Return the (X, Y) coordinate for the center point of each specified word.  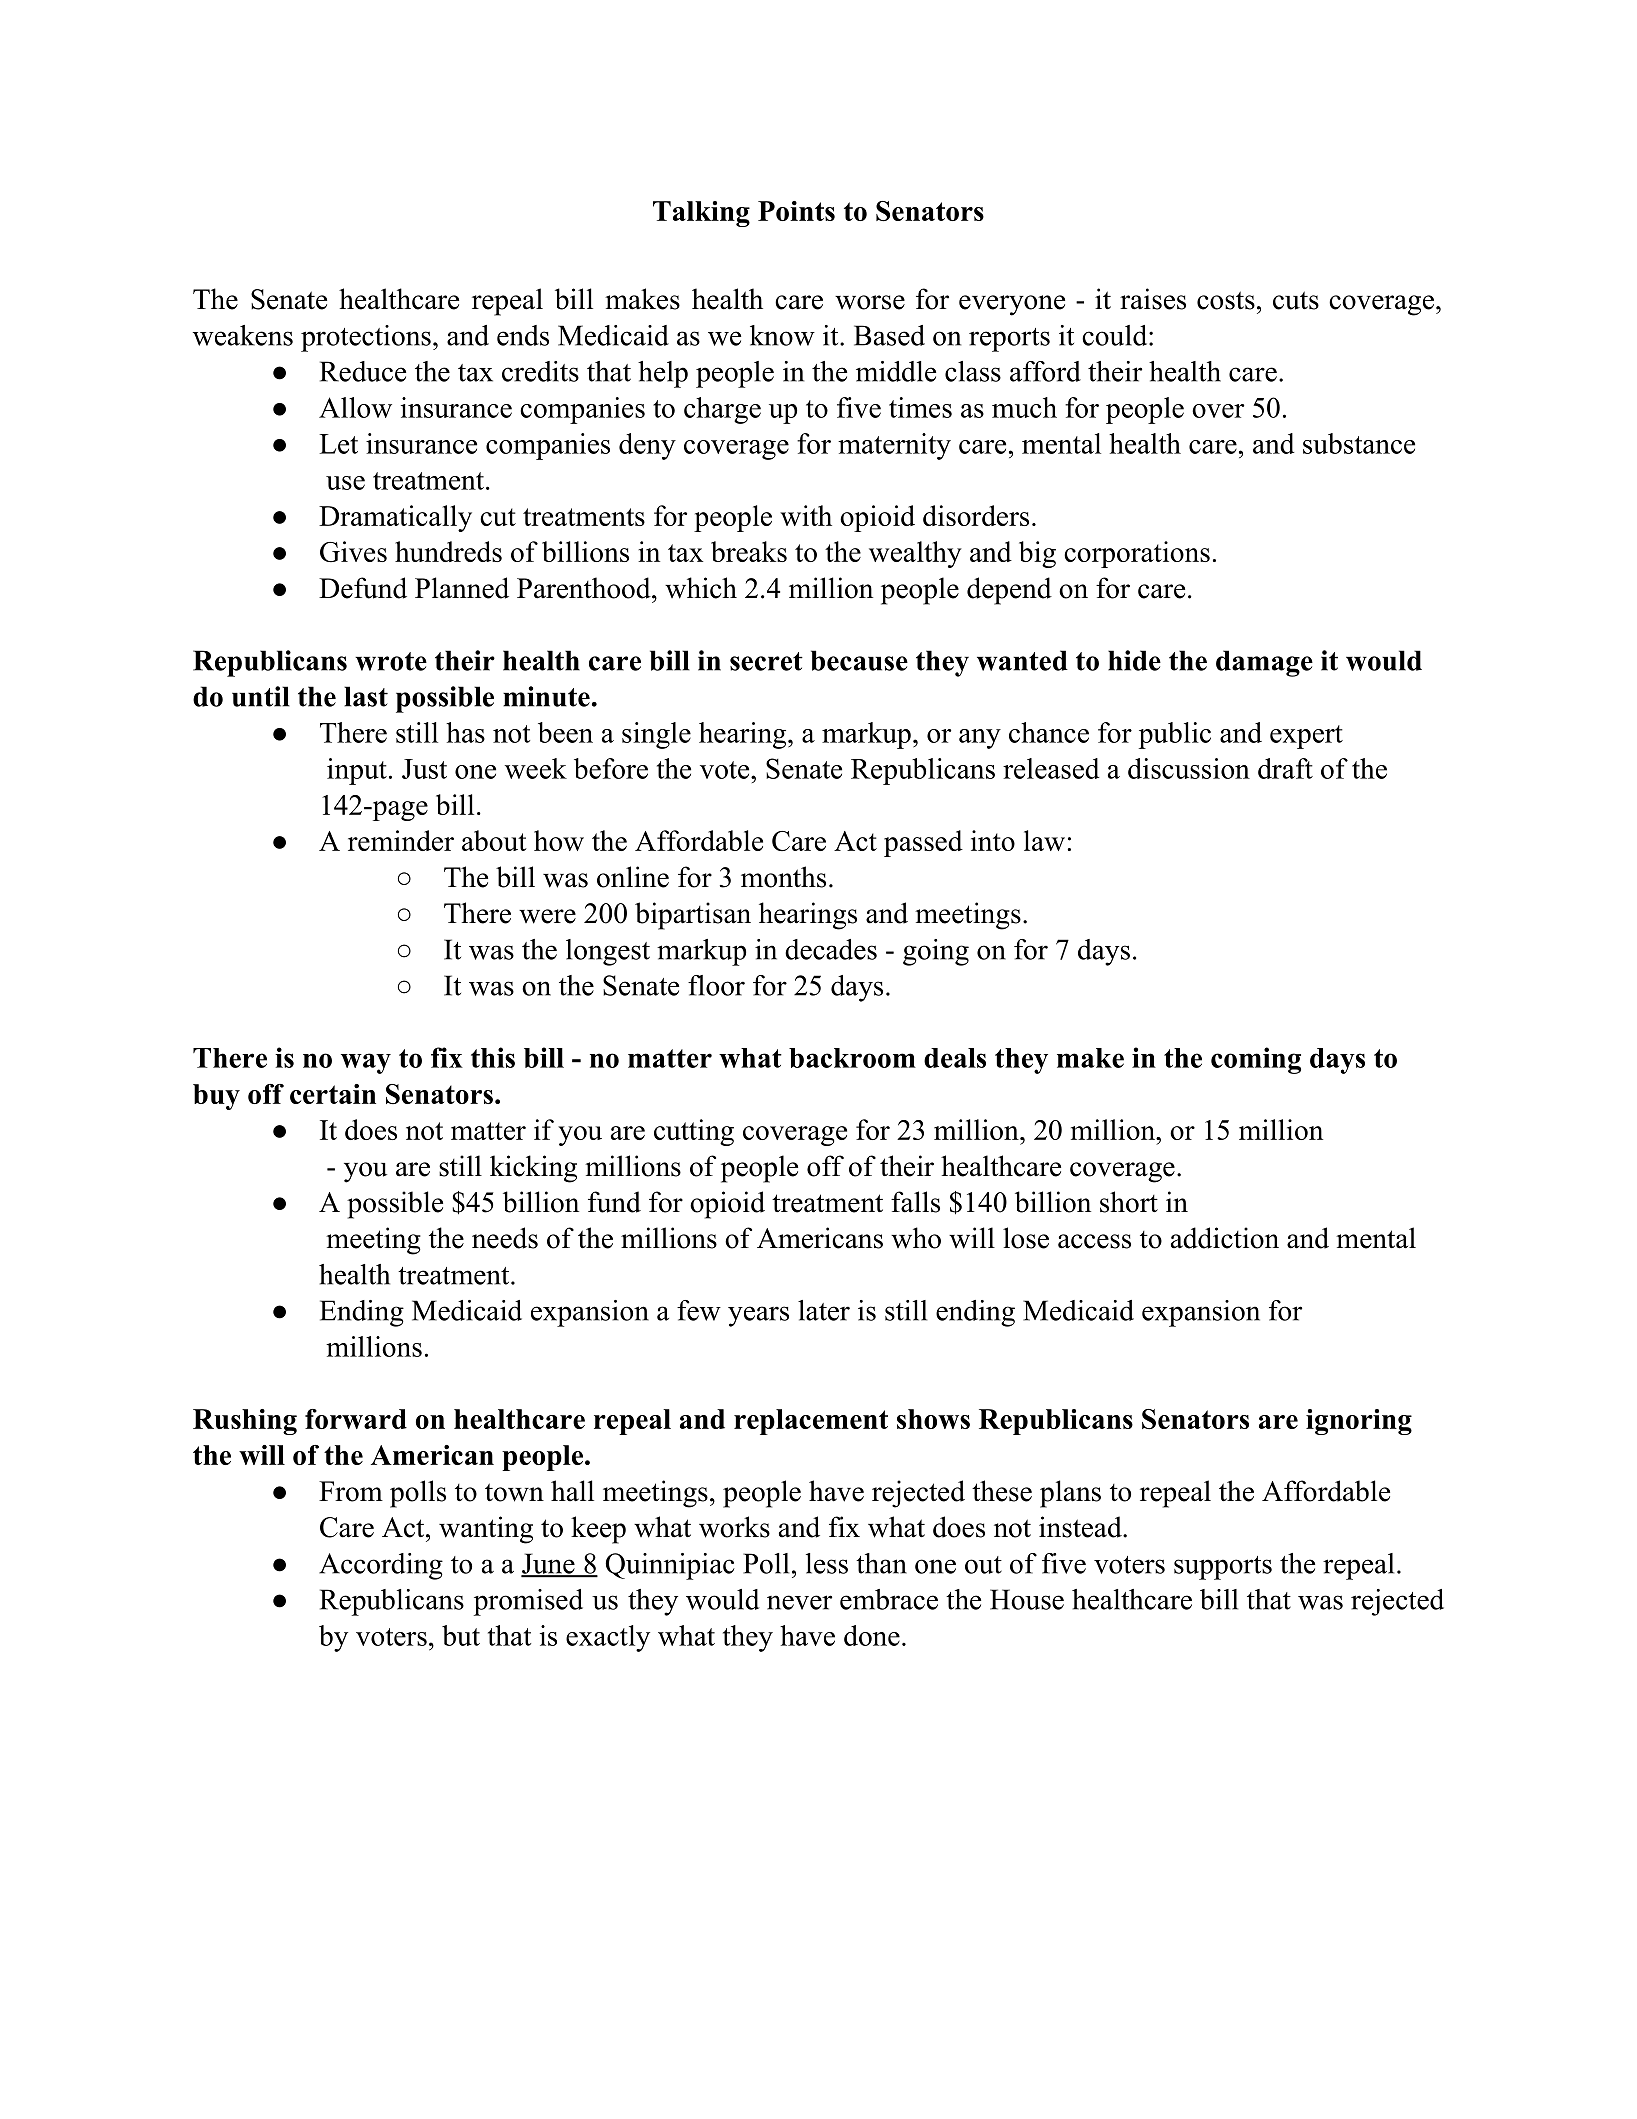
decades (831, 949)
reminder (401, 840)
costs (1226, 300)
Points (796, 211)
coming (1256, 1060)
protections (366, 338)
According (381, 1566)
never (799, 1602)
